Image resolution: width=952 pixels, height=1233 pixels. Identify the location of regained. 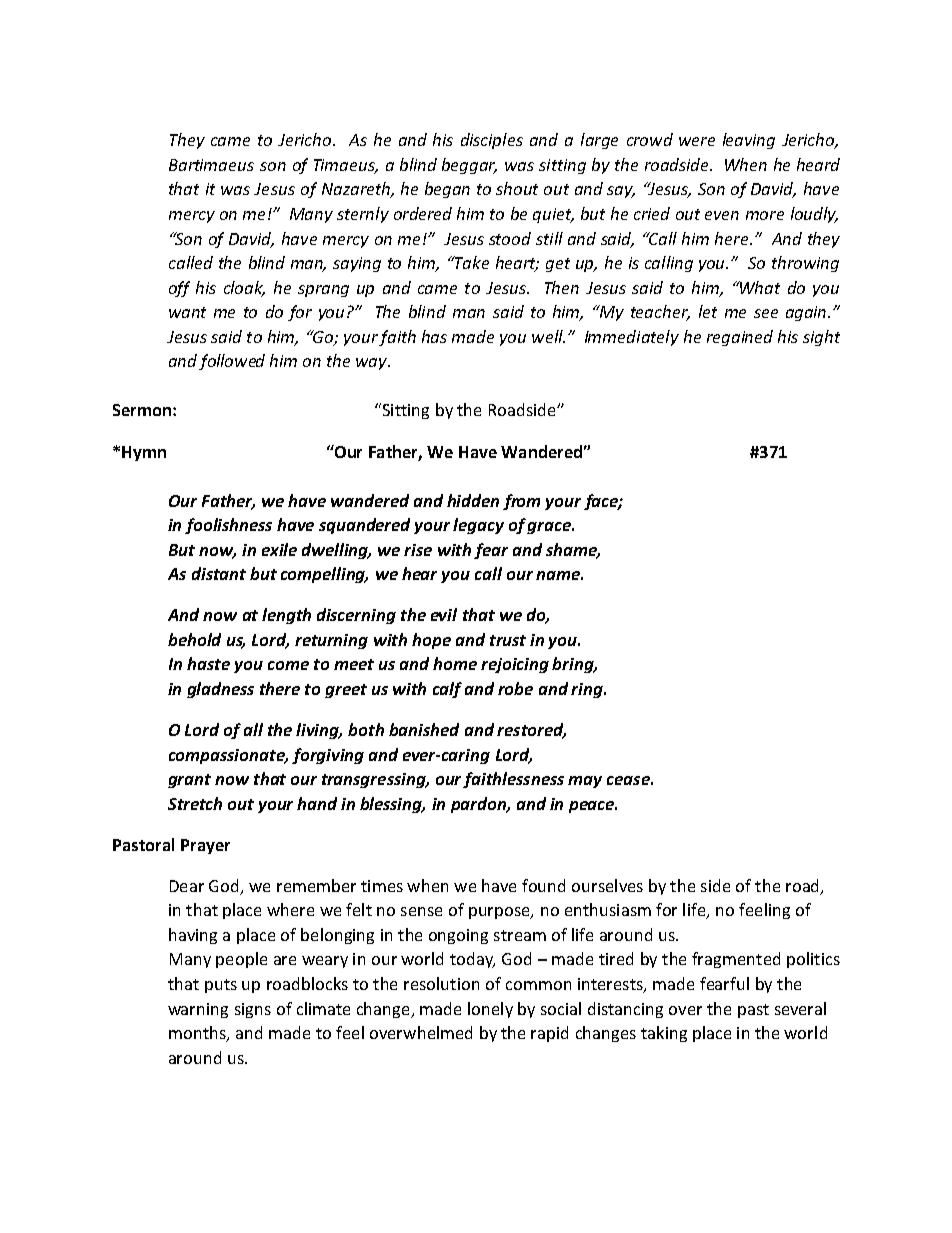
(740, 338).
